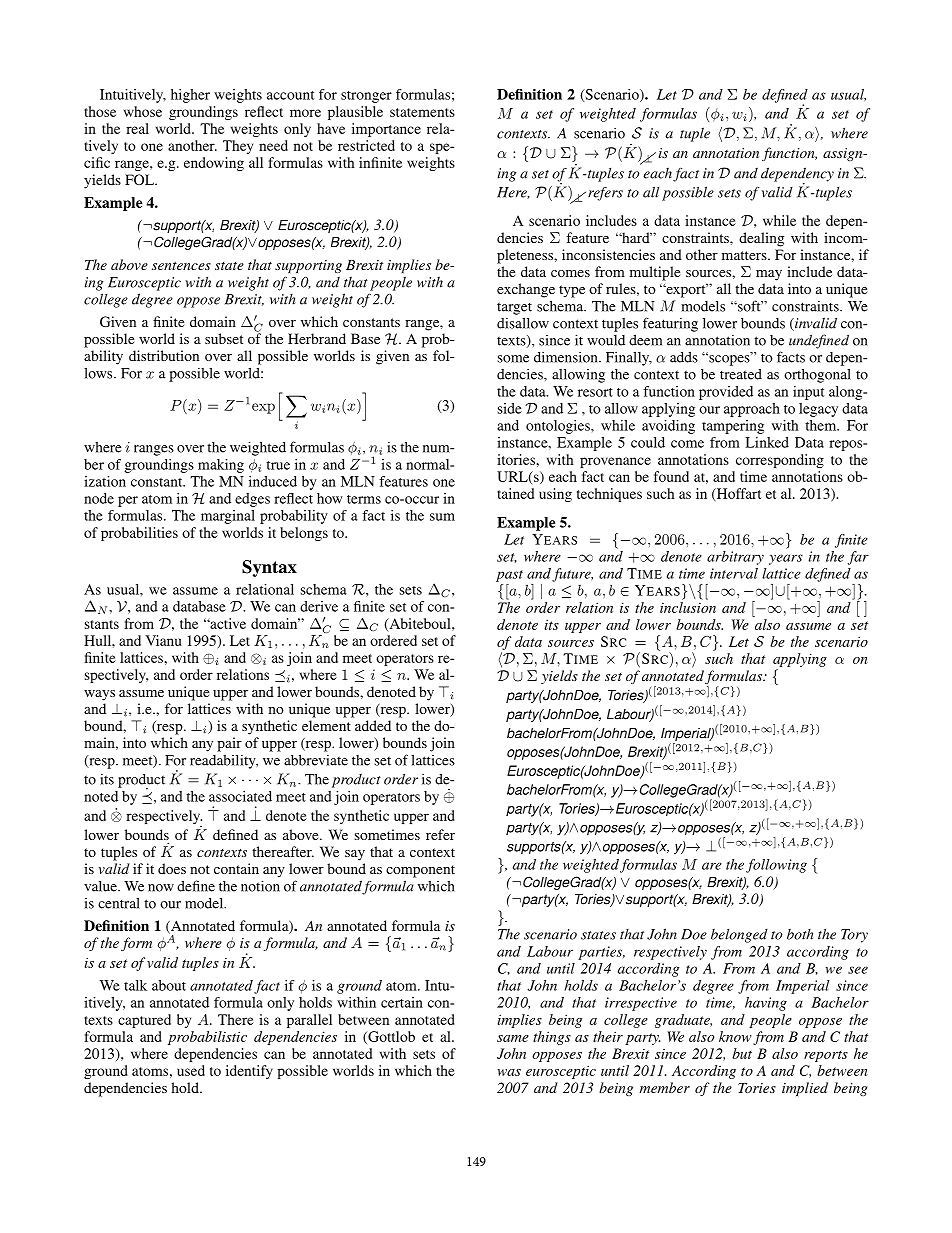 The width and height of the document is (952, 1233). Describe the element at coordinates (190, 96) in the document. I see `higher` at that location.
